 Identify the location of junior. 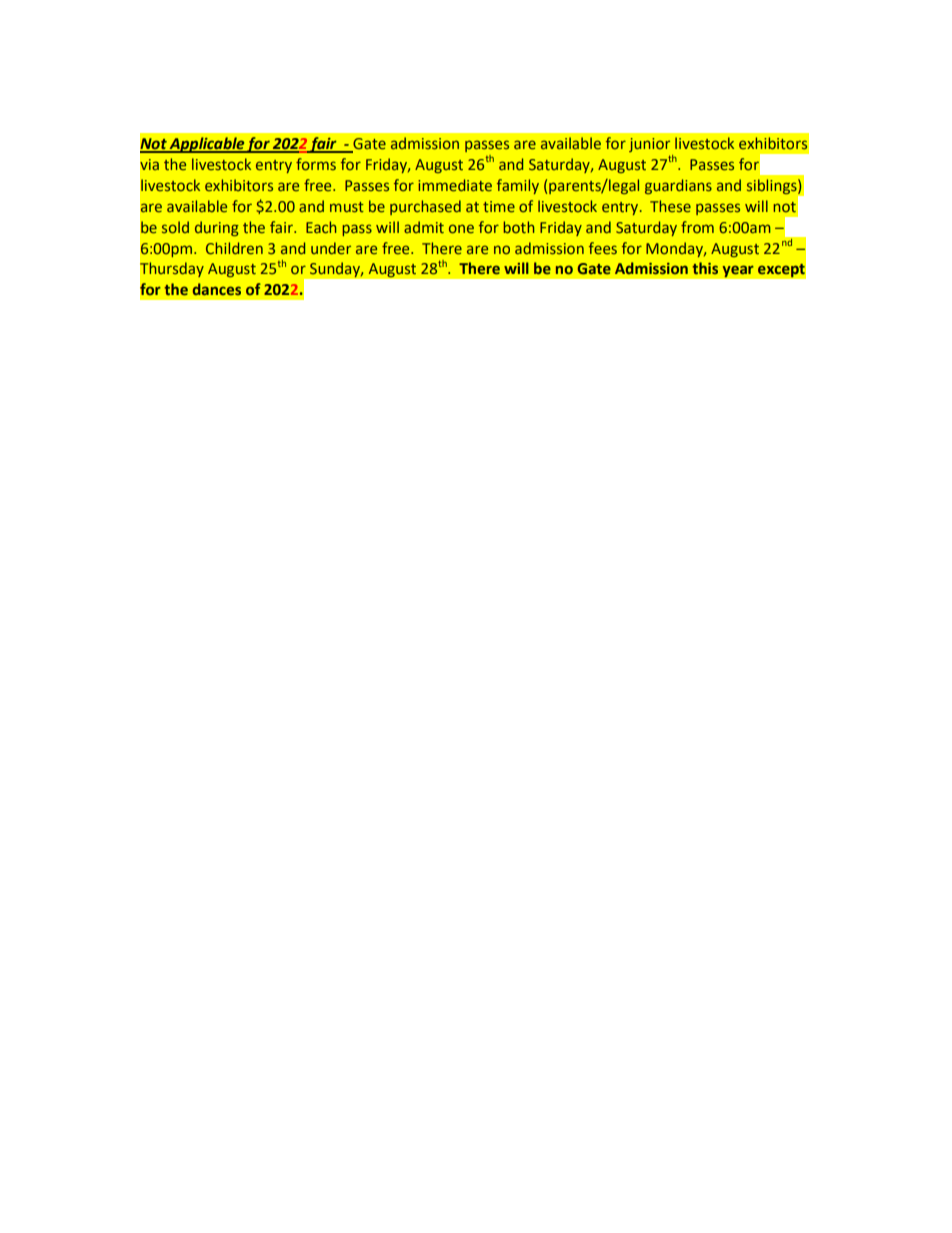
(649, 145).
